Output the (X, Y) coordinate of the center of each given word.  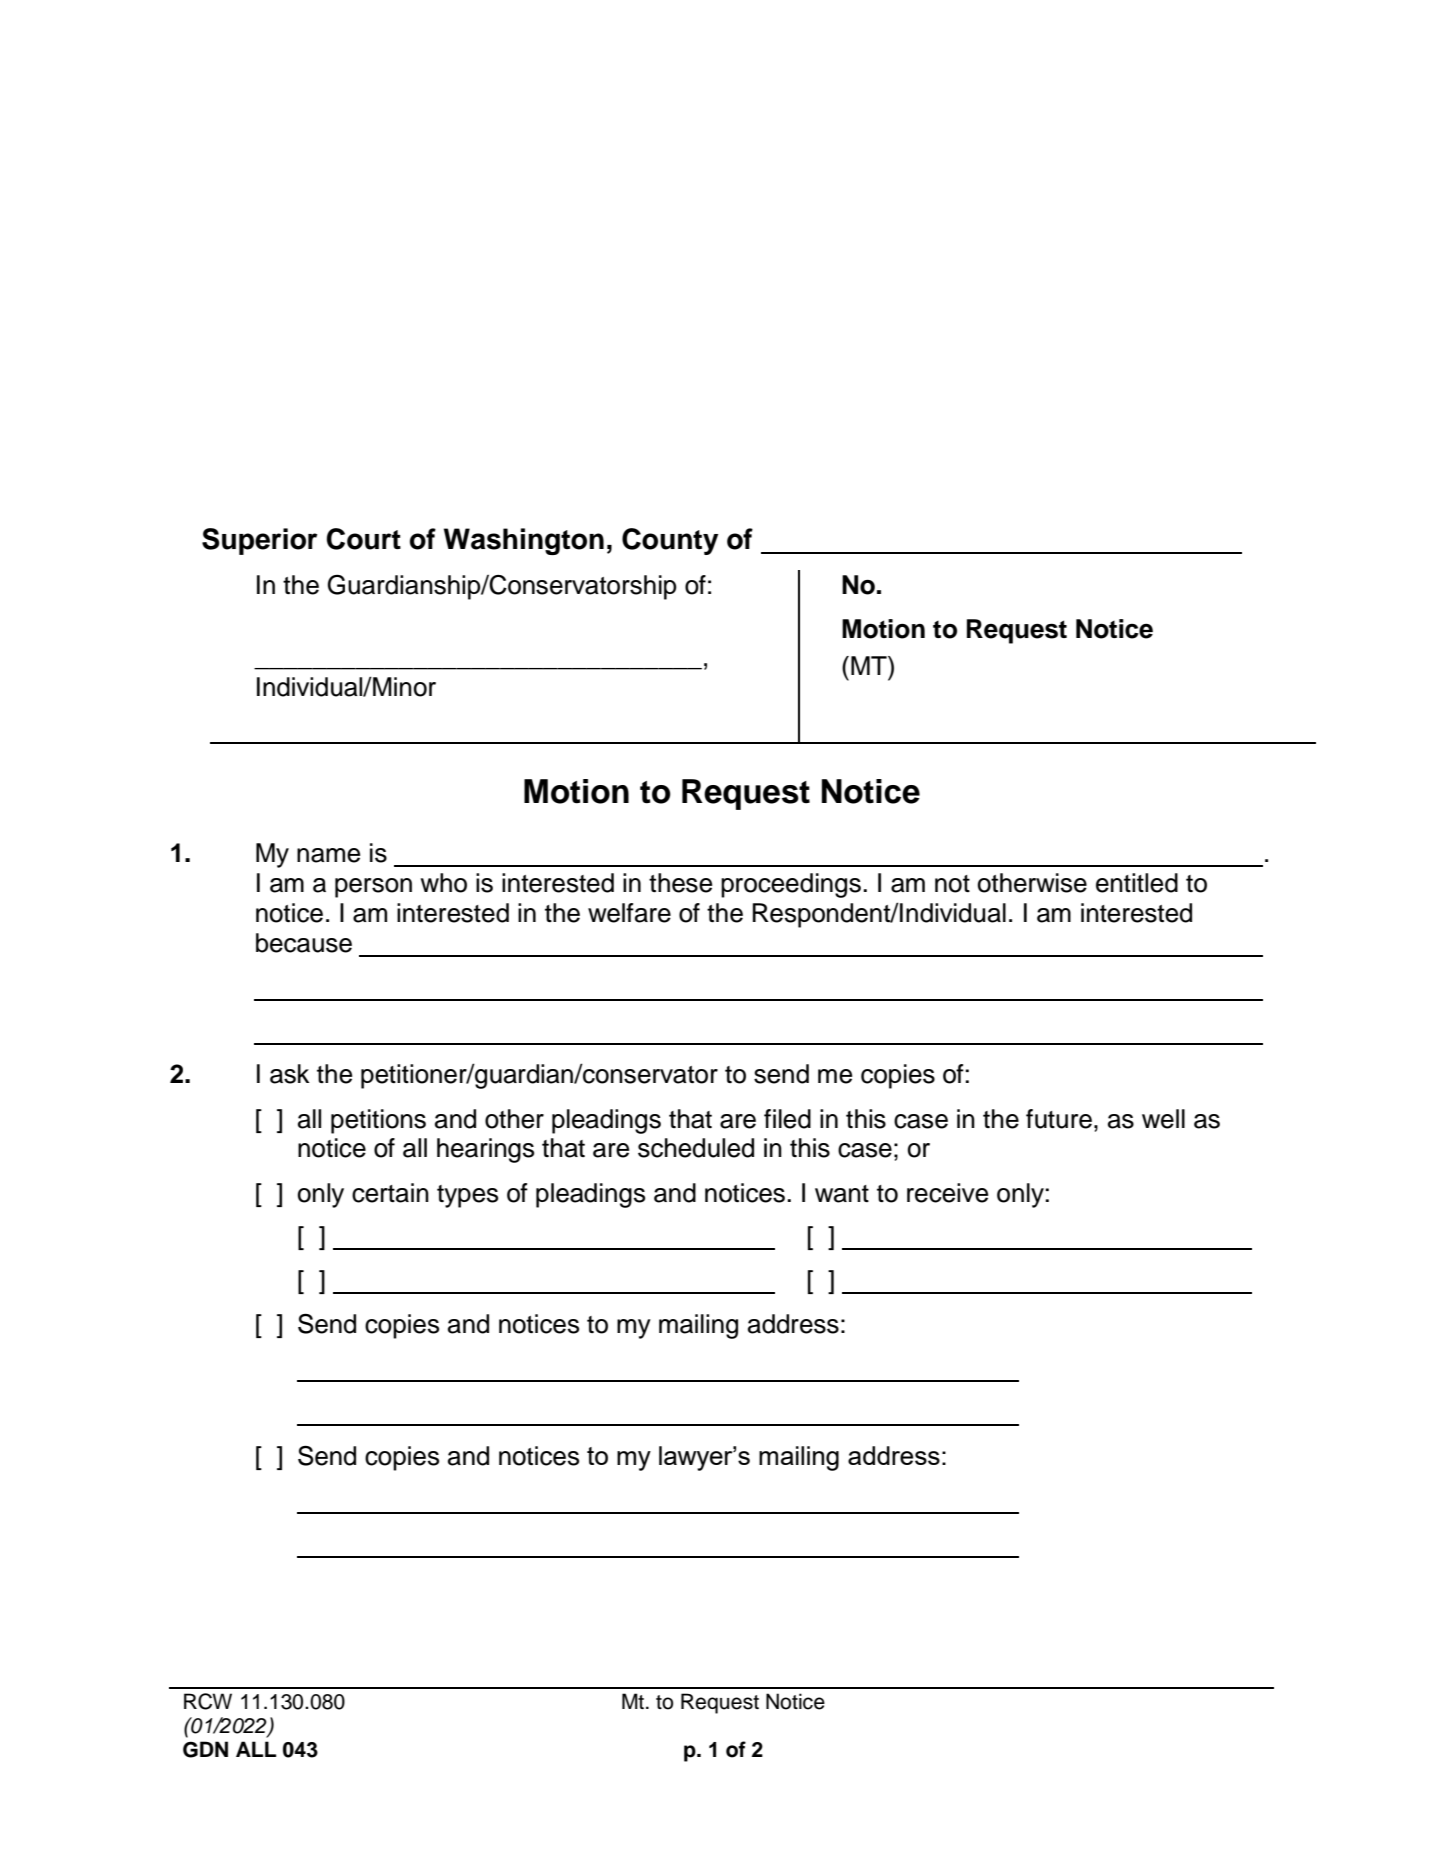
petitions (378, 1121)
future (1059, 1119)
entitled (1137, 883)
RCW (208, 1701)
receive (947, 1193)
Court (364, 539)
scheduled (696, 1148)
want (842, 1194)
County (670, 541)
